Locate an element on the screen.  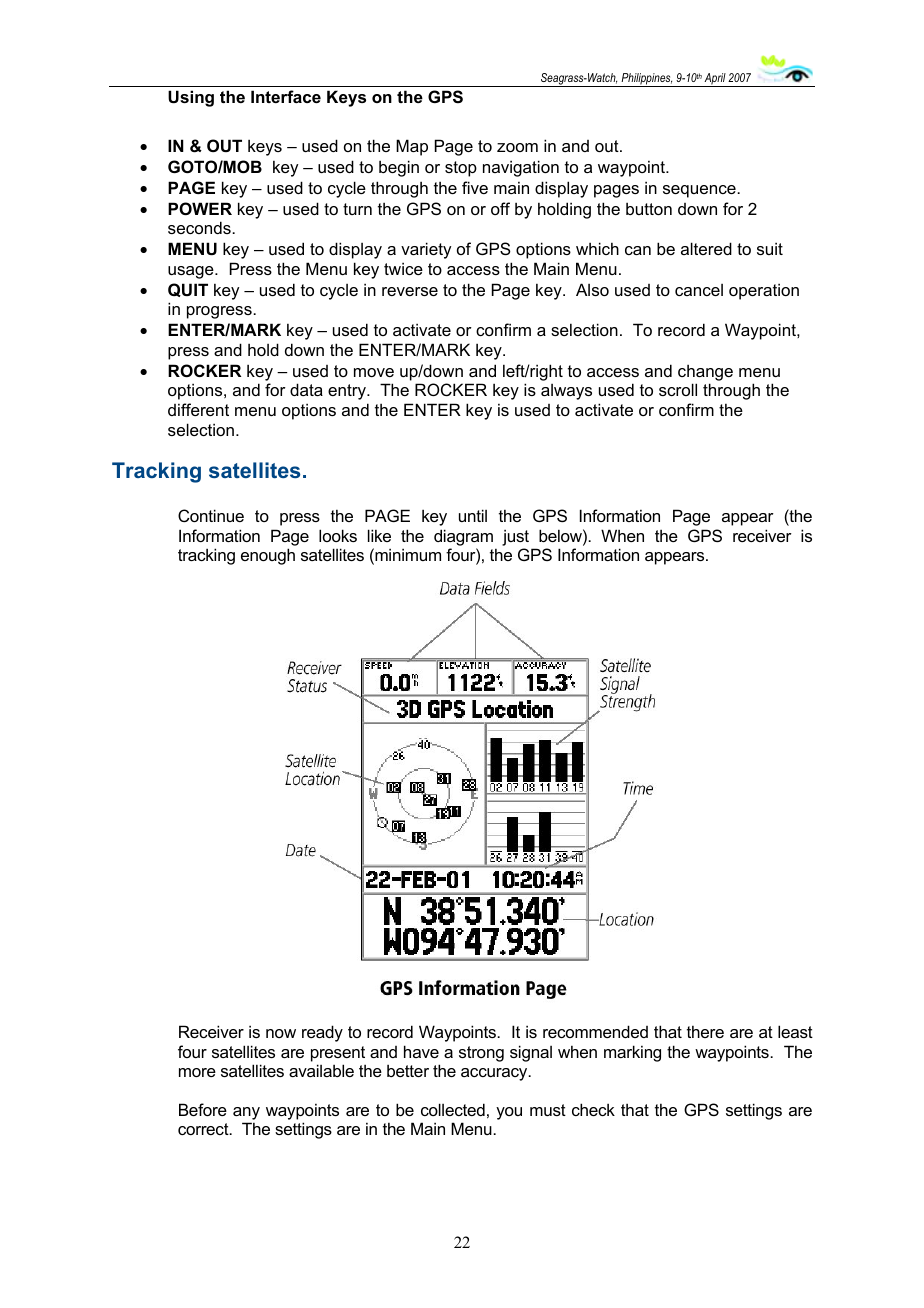
zoom is located at coordinates (517, 147).
